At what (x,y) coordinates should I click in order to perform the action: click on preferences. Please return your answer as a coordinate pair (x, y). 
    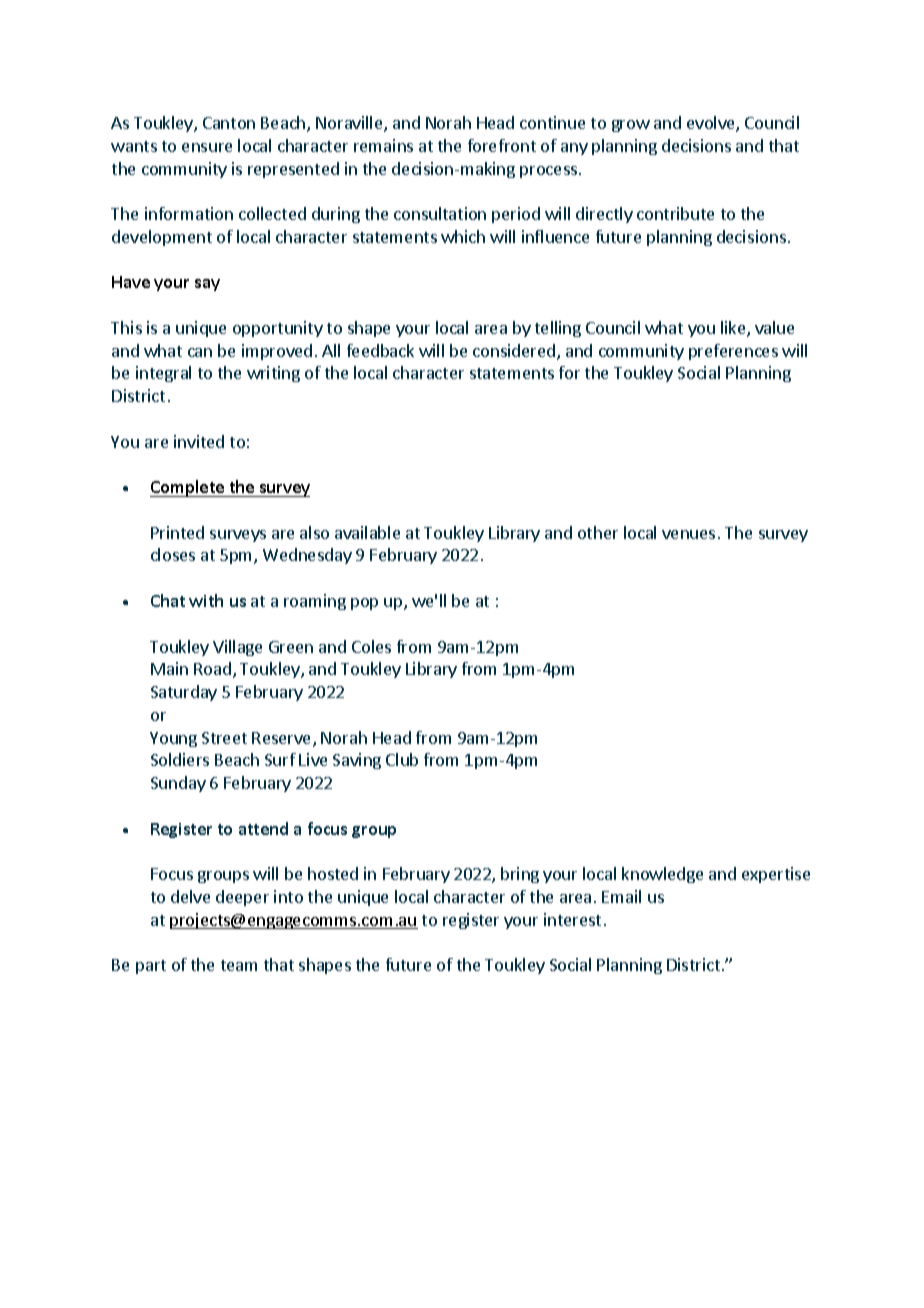
    Looking at the image, I should click on (733, 352).
